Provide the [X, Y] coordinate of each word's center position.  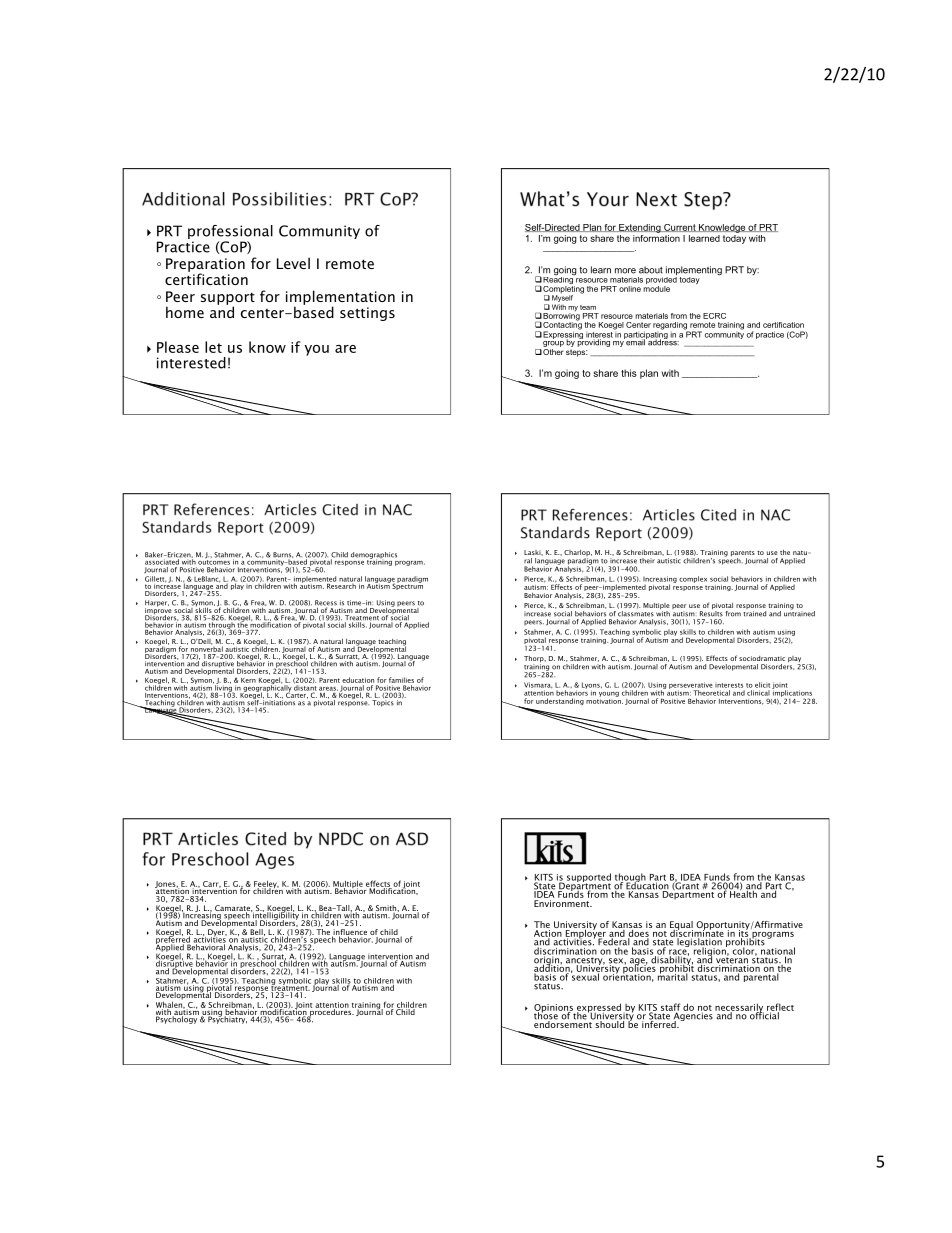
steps [577, 353]
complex [693, 579]
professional [230, 232]
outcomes [214, 562]
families [401, 680]
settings [367, 314]
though [631, 879]
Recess [326, 604]
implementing [694, 272]
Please [178, 347]
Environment [563, 903]
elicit [762, 685]
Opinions [554, 1009]
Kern [248, 680]
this [629, 373]
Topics [383, 703]
